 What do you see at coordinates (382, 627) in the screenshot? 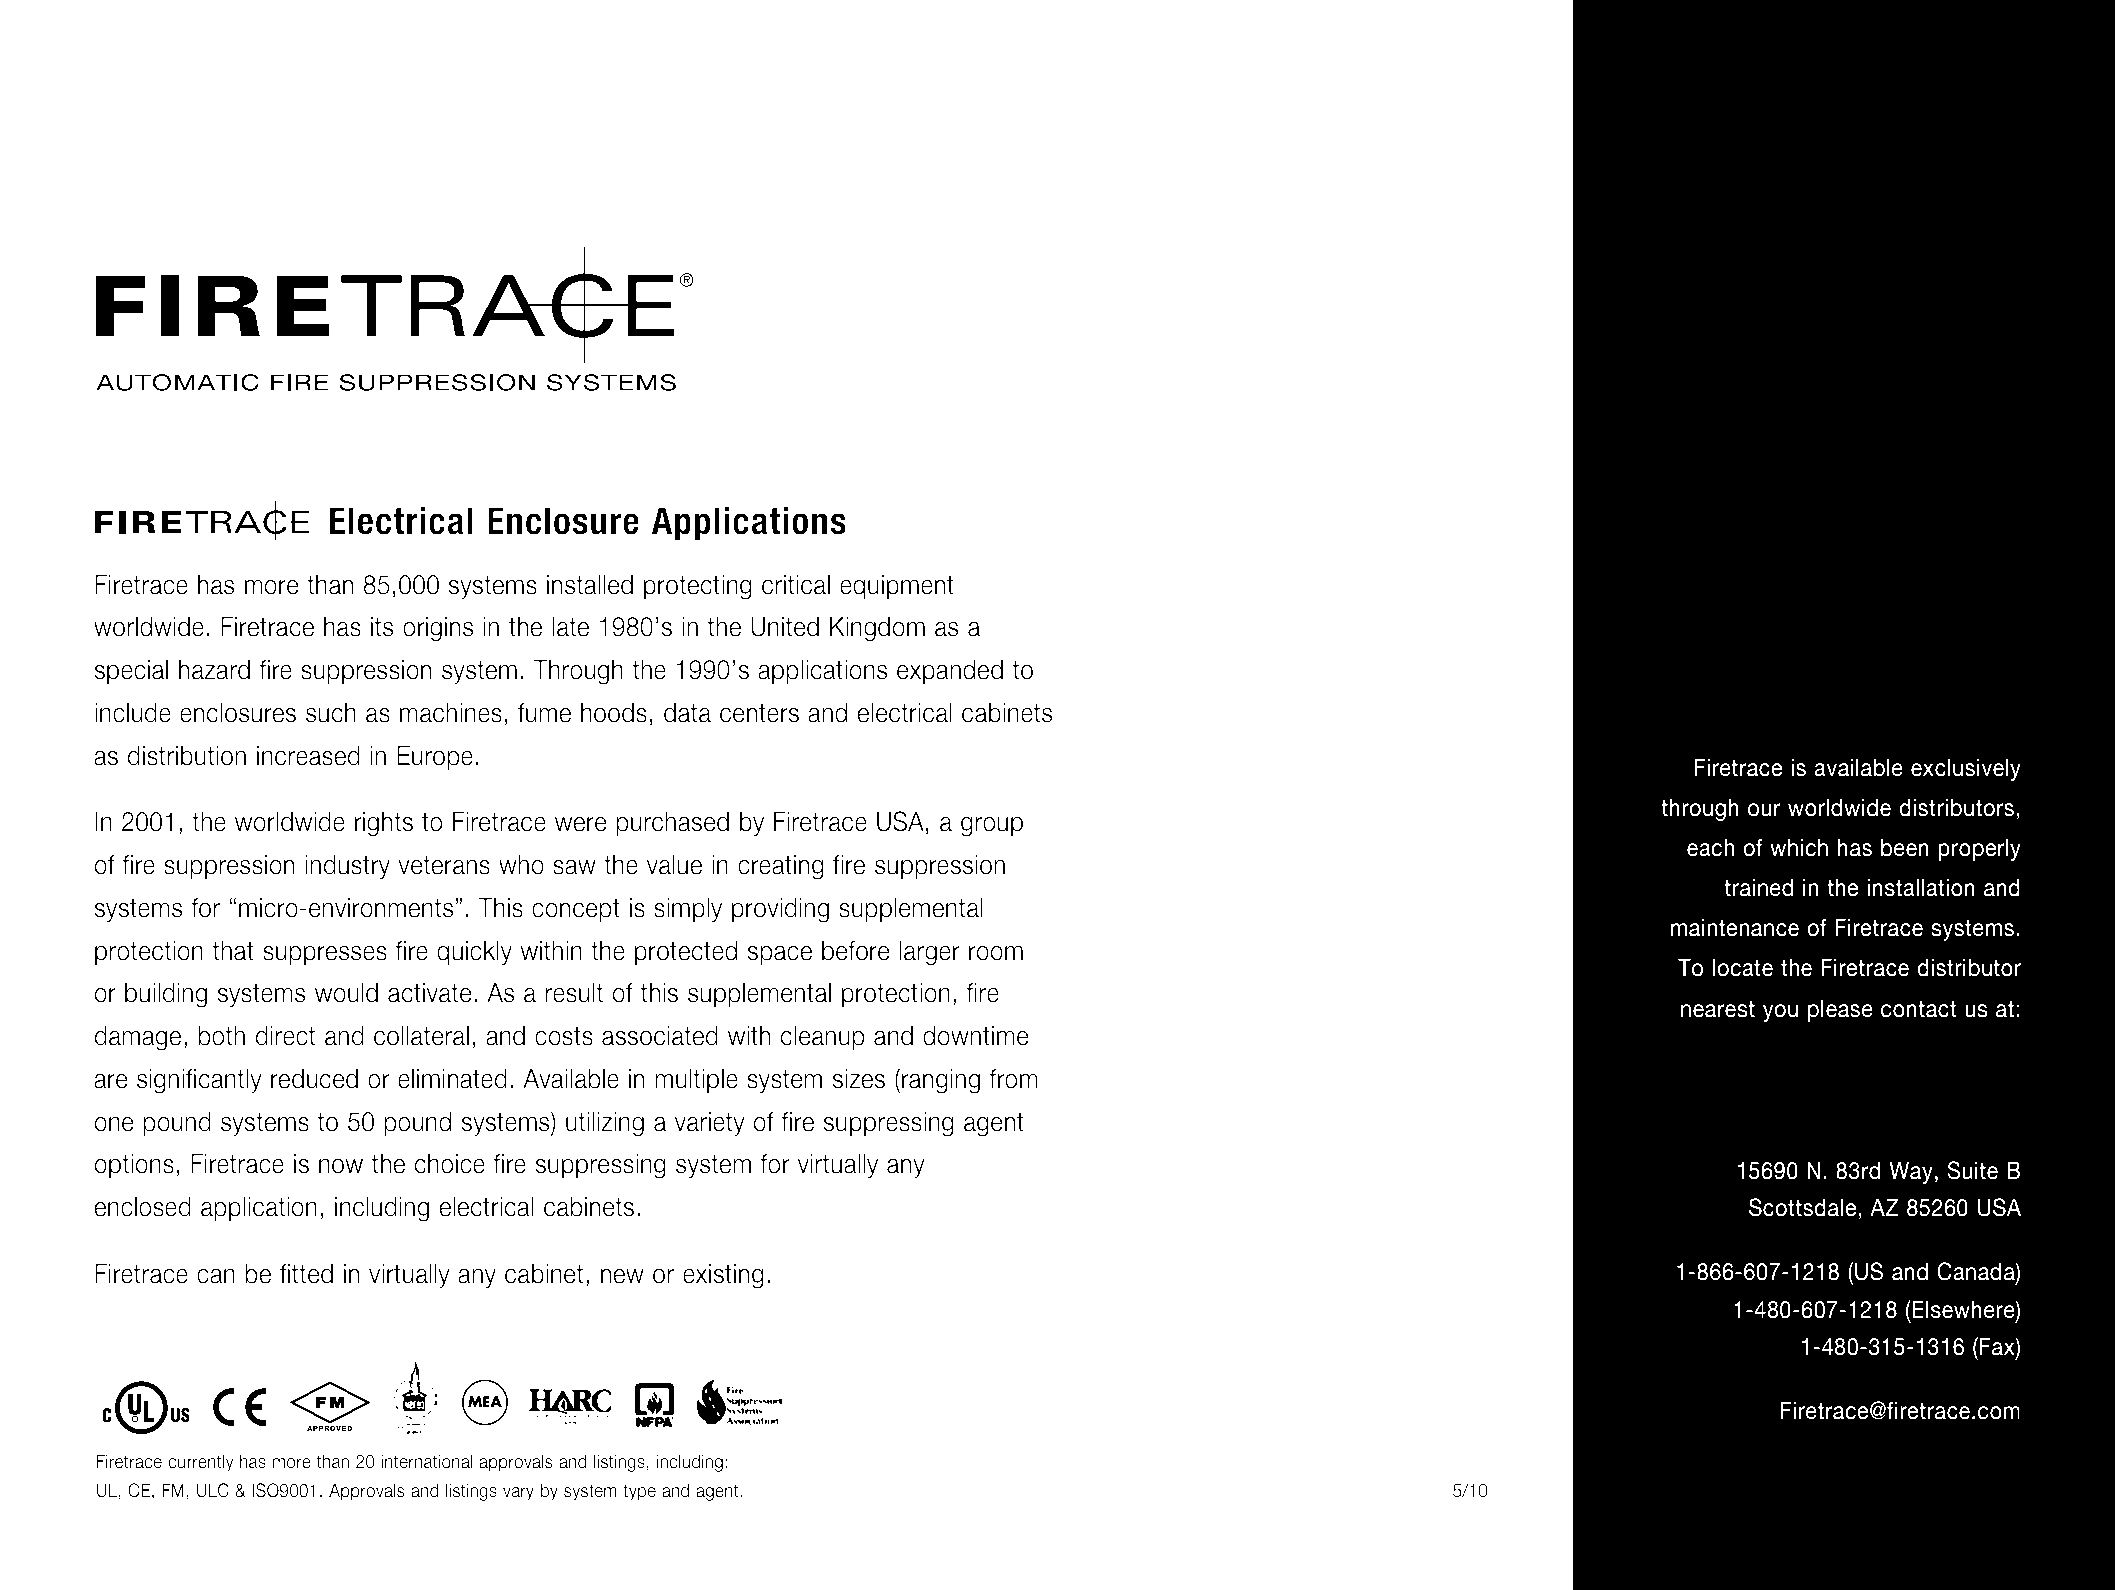
I see `its` at bounding box center [382, 627].
